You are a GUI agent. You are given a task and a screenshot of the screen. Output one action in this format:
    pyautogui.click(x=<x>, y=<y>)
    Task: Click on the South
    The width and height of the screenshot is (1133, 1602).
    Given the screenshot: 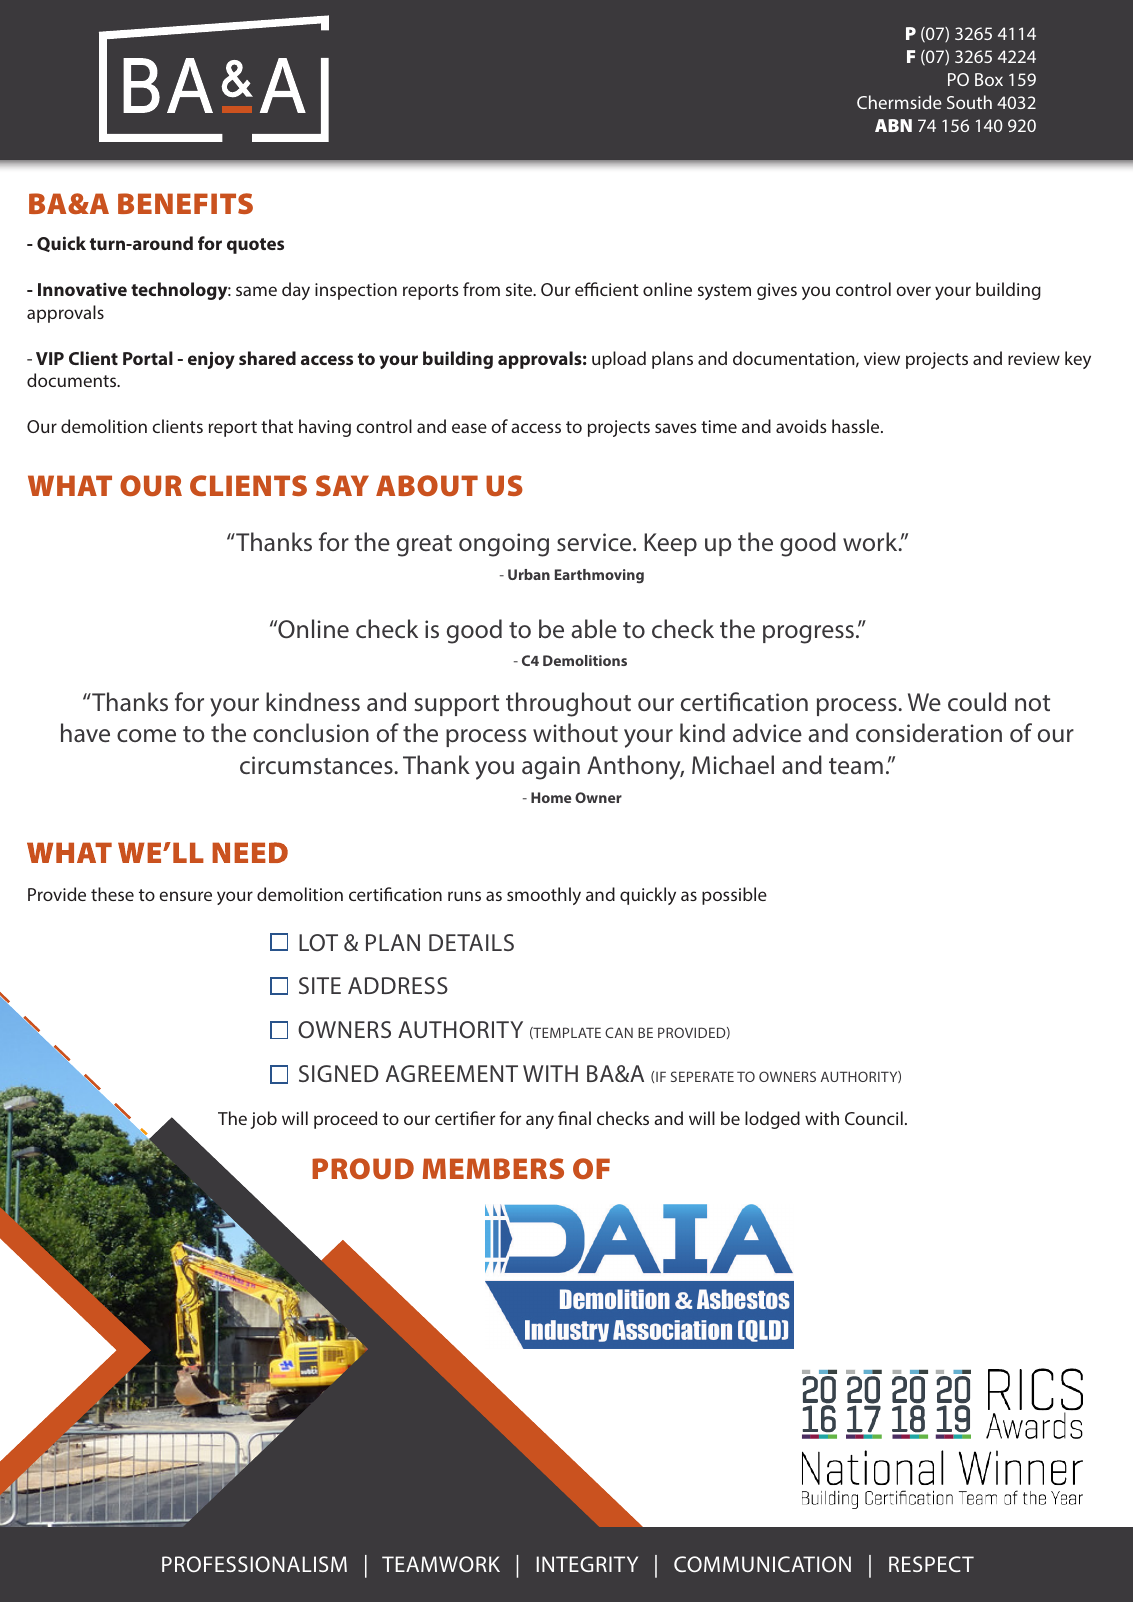 What is the action you would take?
    pyautogui.click(x=969, y=102)
